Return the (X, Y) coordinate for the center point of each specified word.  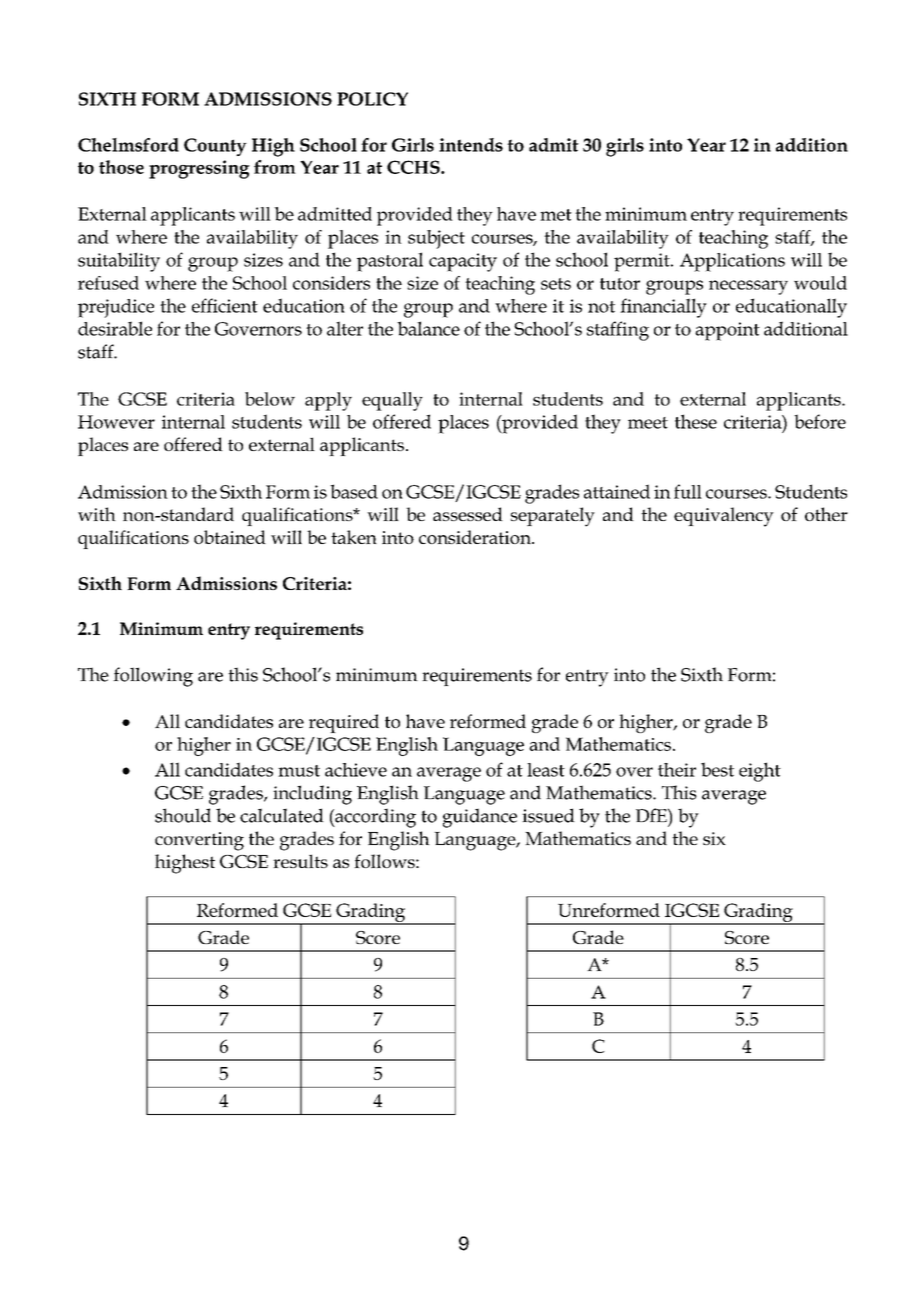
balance (428, 328)
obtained (230, 537)
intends (471, 145)
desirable (115, 328)
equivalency (724, 517)
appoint (727, 331)
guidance (480, 818)
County (215, 147)
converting (199, 841)
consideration (476, 537)
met (556, 215)
